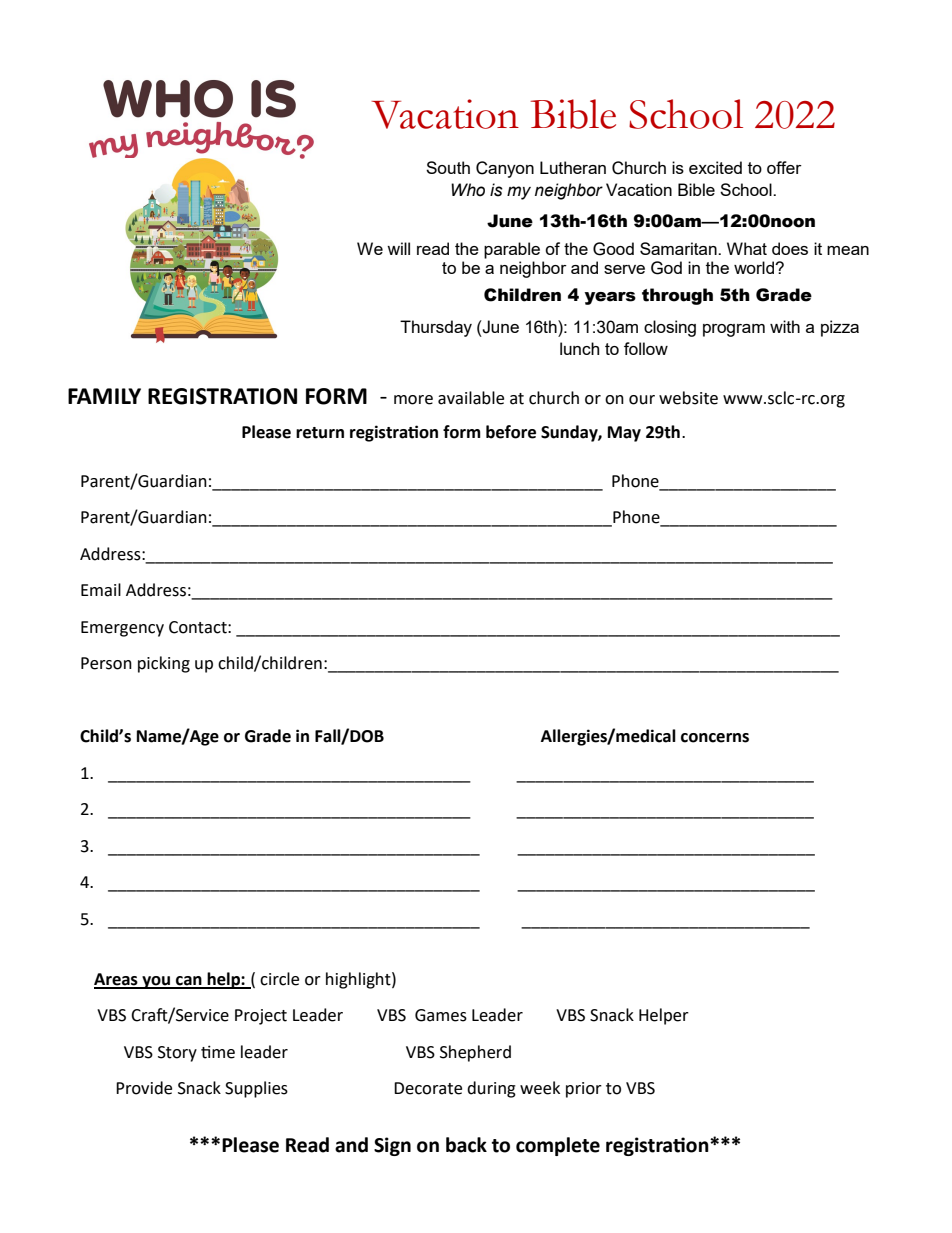 Image resolution: width=952 pixels, height=1233 pixels. I want to click on prior, so click(584, 1090).
